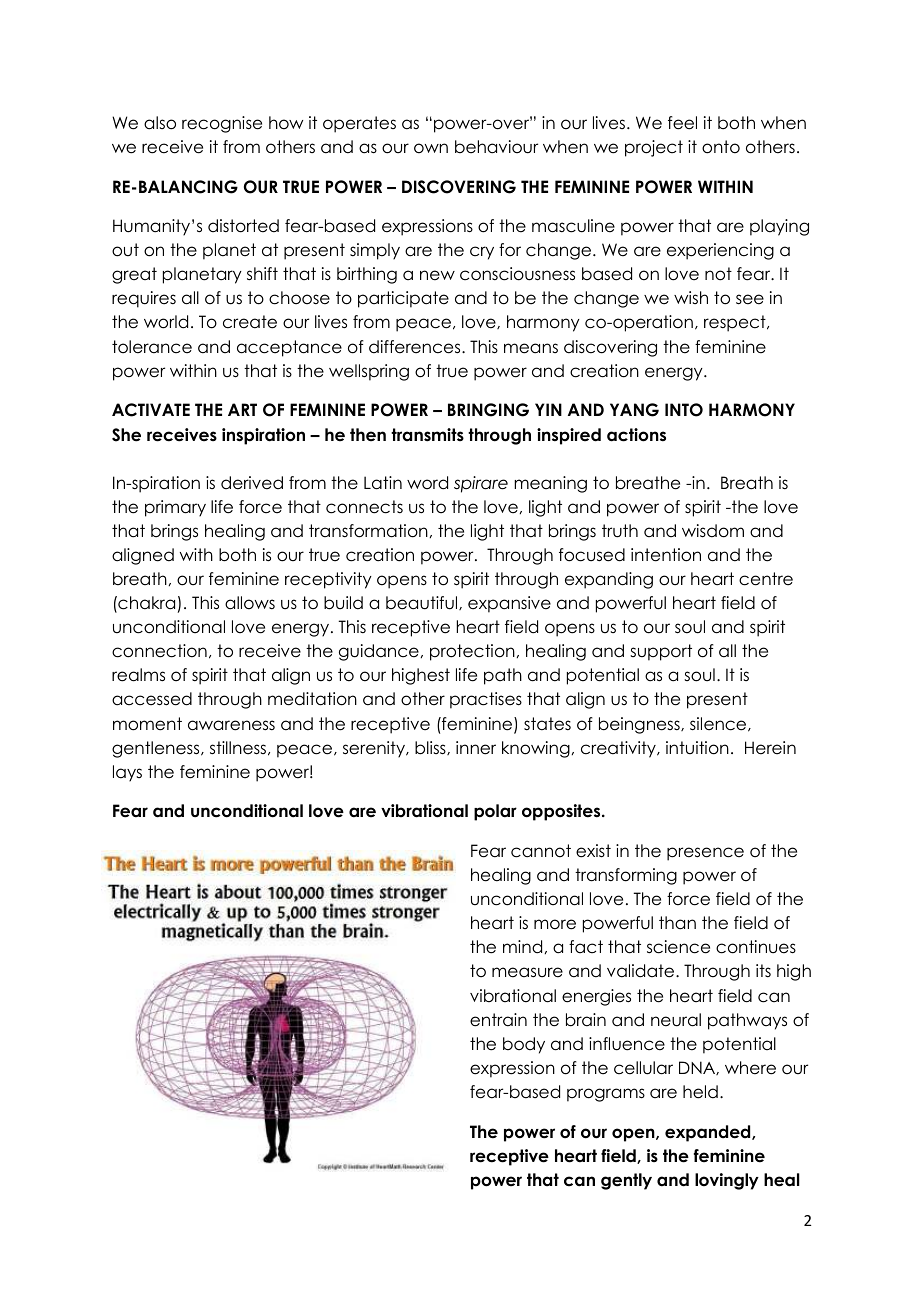 The width and height of the screenshot is (924, 1308). What do you see at coordinates (713, 531) in the screenshot?
I see `wisdom` at bounding box center [713, 531].
